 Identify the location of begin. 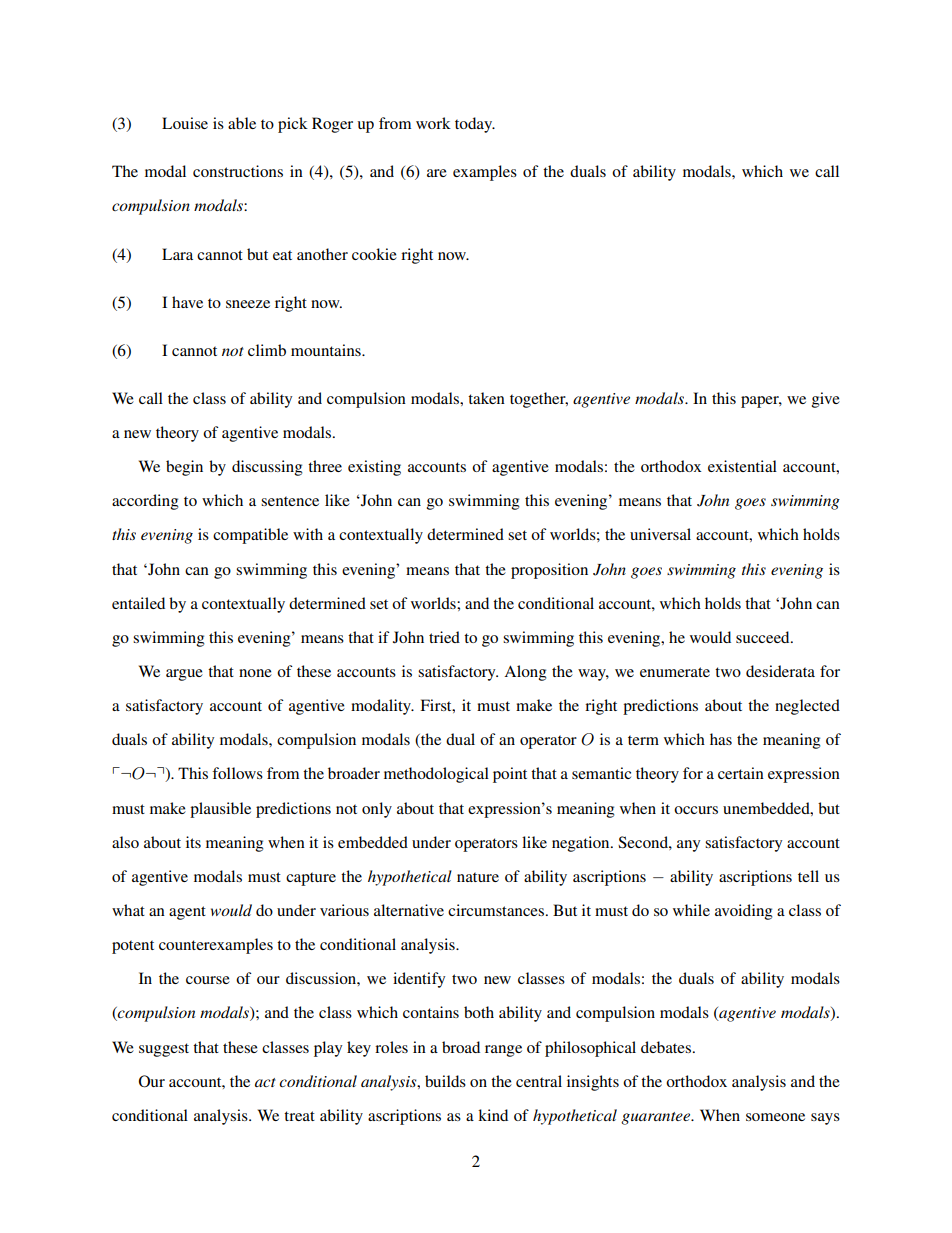
(184, 468).
